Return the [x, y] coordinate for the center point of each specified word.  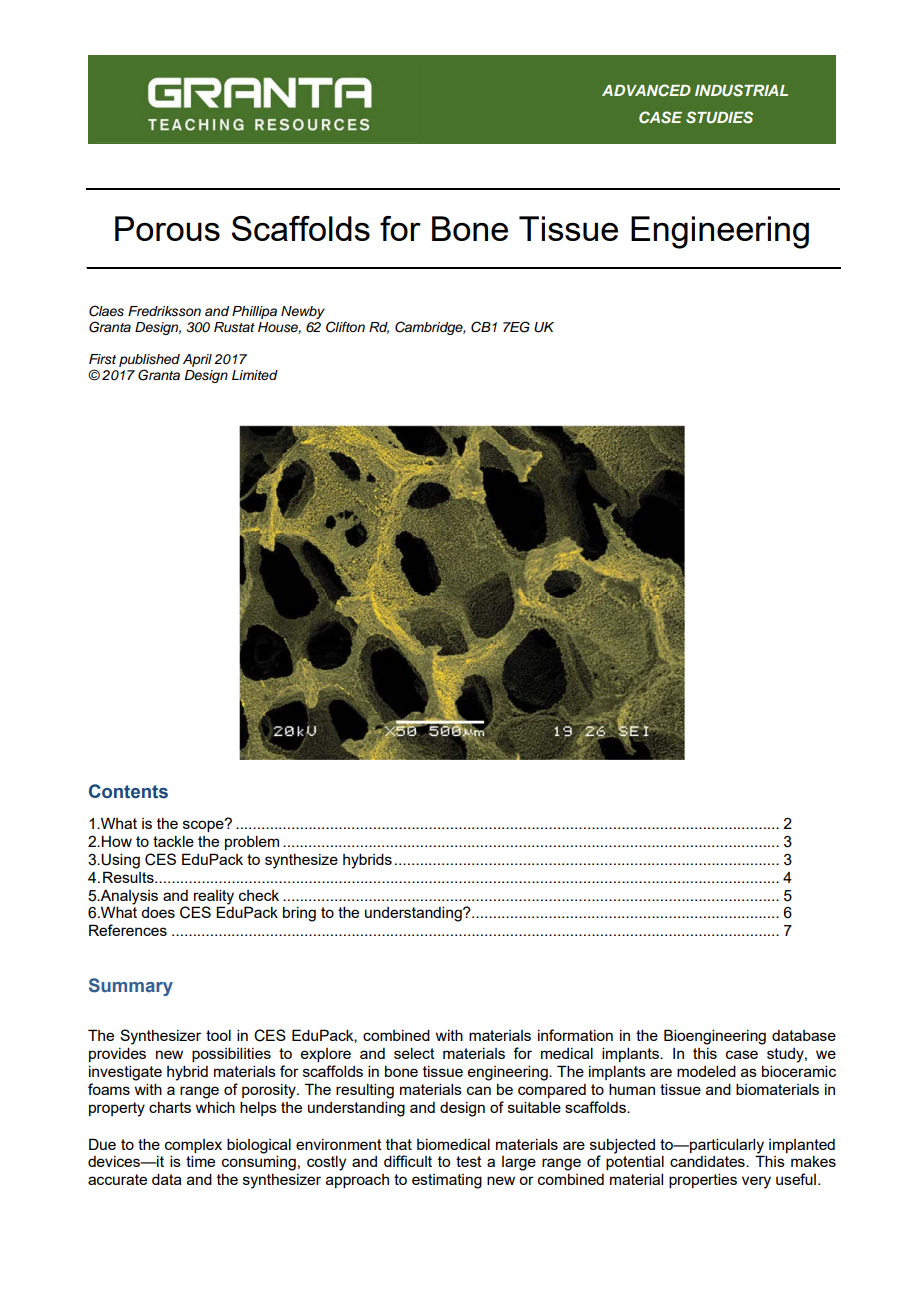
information [575, 1035]
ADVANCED [646, 90]
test [469, 1161]
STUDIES [719, 117]
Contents [128, 791]
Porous [167, 228]
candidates [708, 1161]
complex [193, 1146]
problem [252, 842]
